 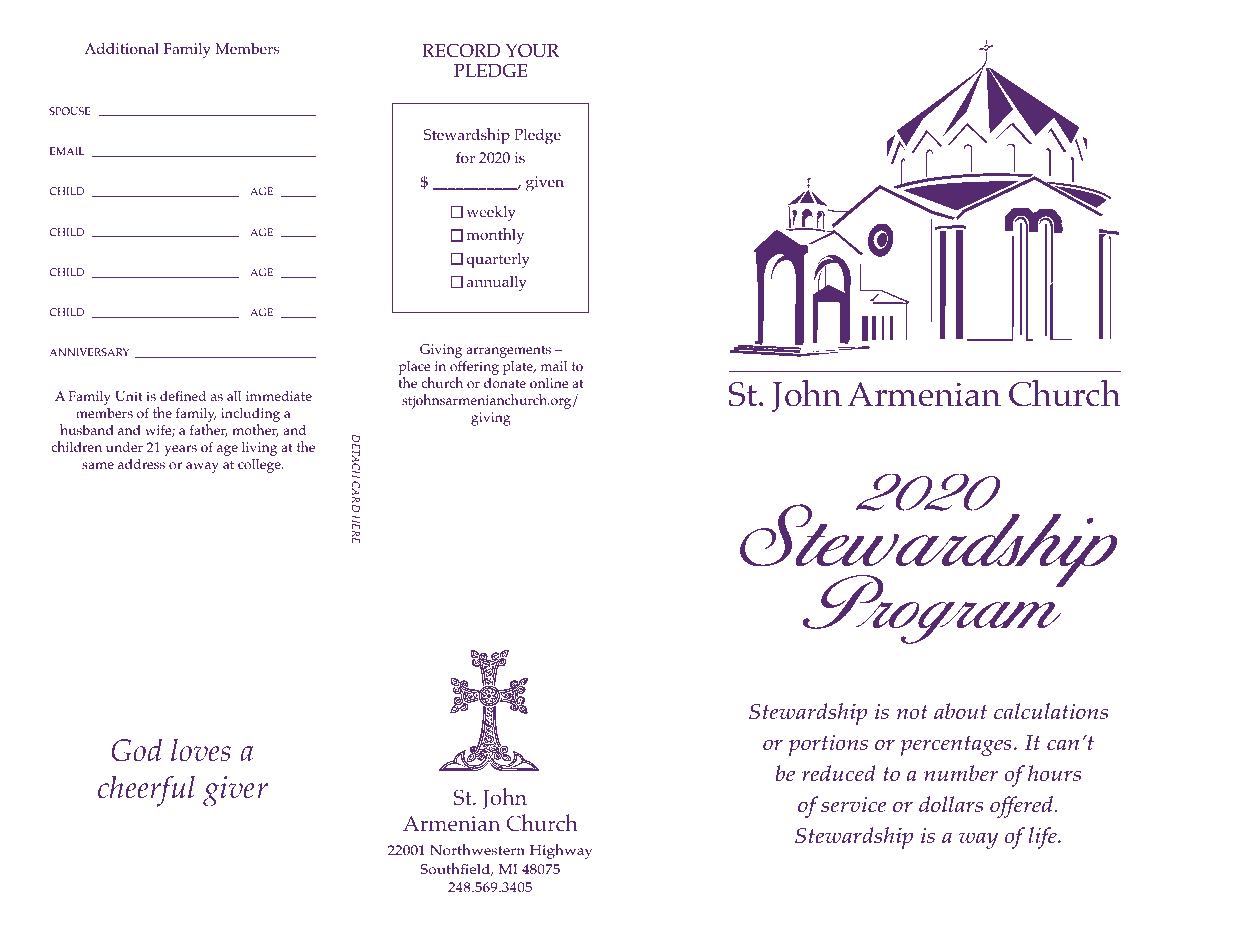 What do you see at coordinates (180, 450) in the screenshot?
I see `years` at bounding box center [180, 450].
